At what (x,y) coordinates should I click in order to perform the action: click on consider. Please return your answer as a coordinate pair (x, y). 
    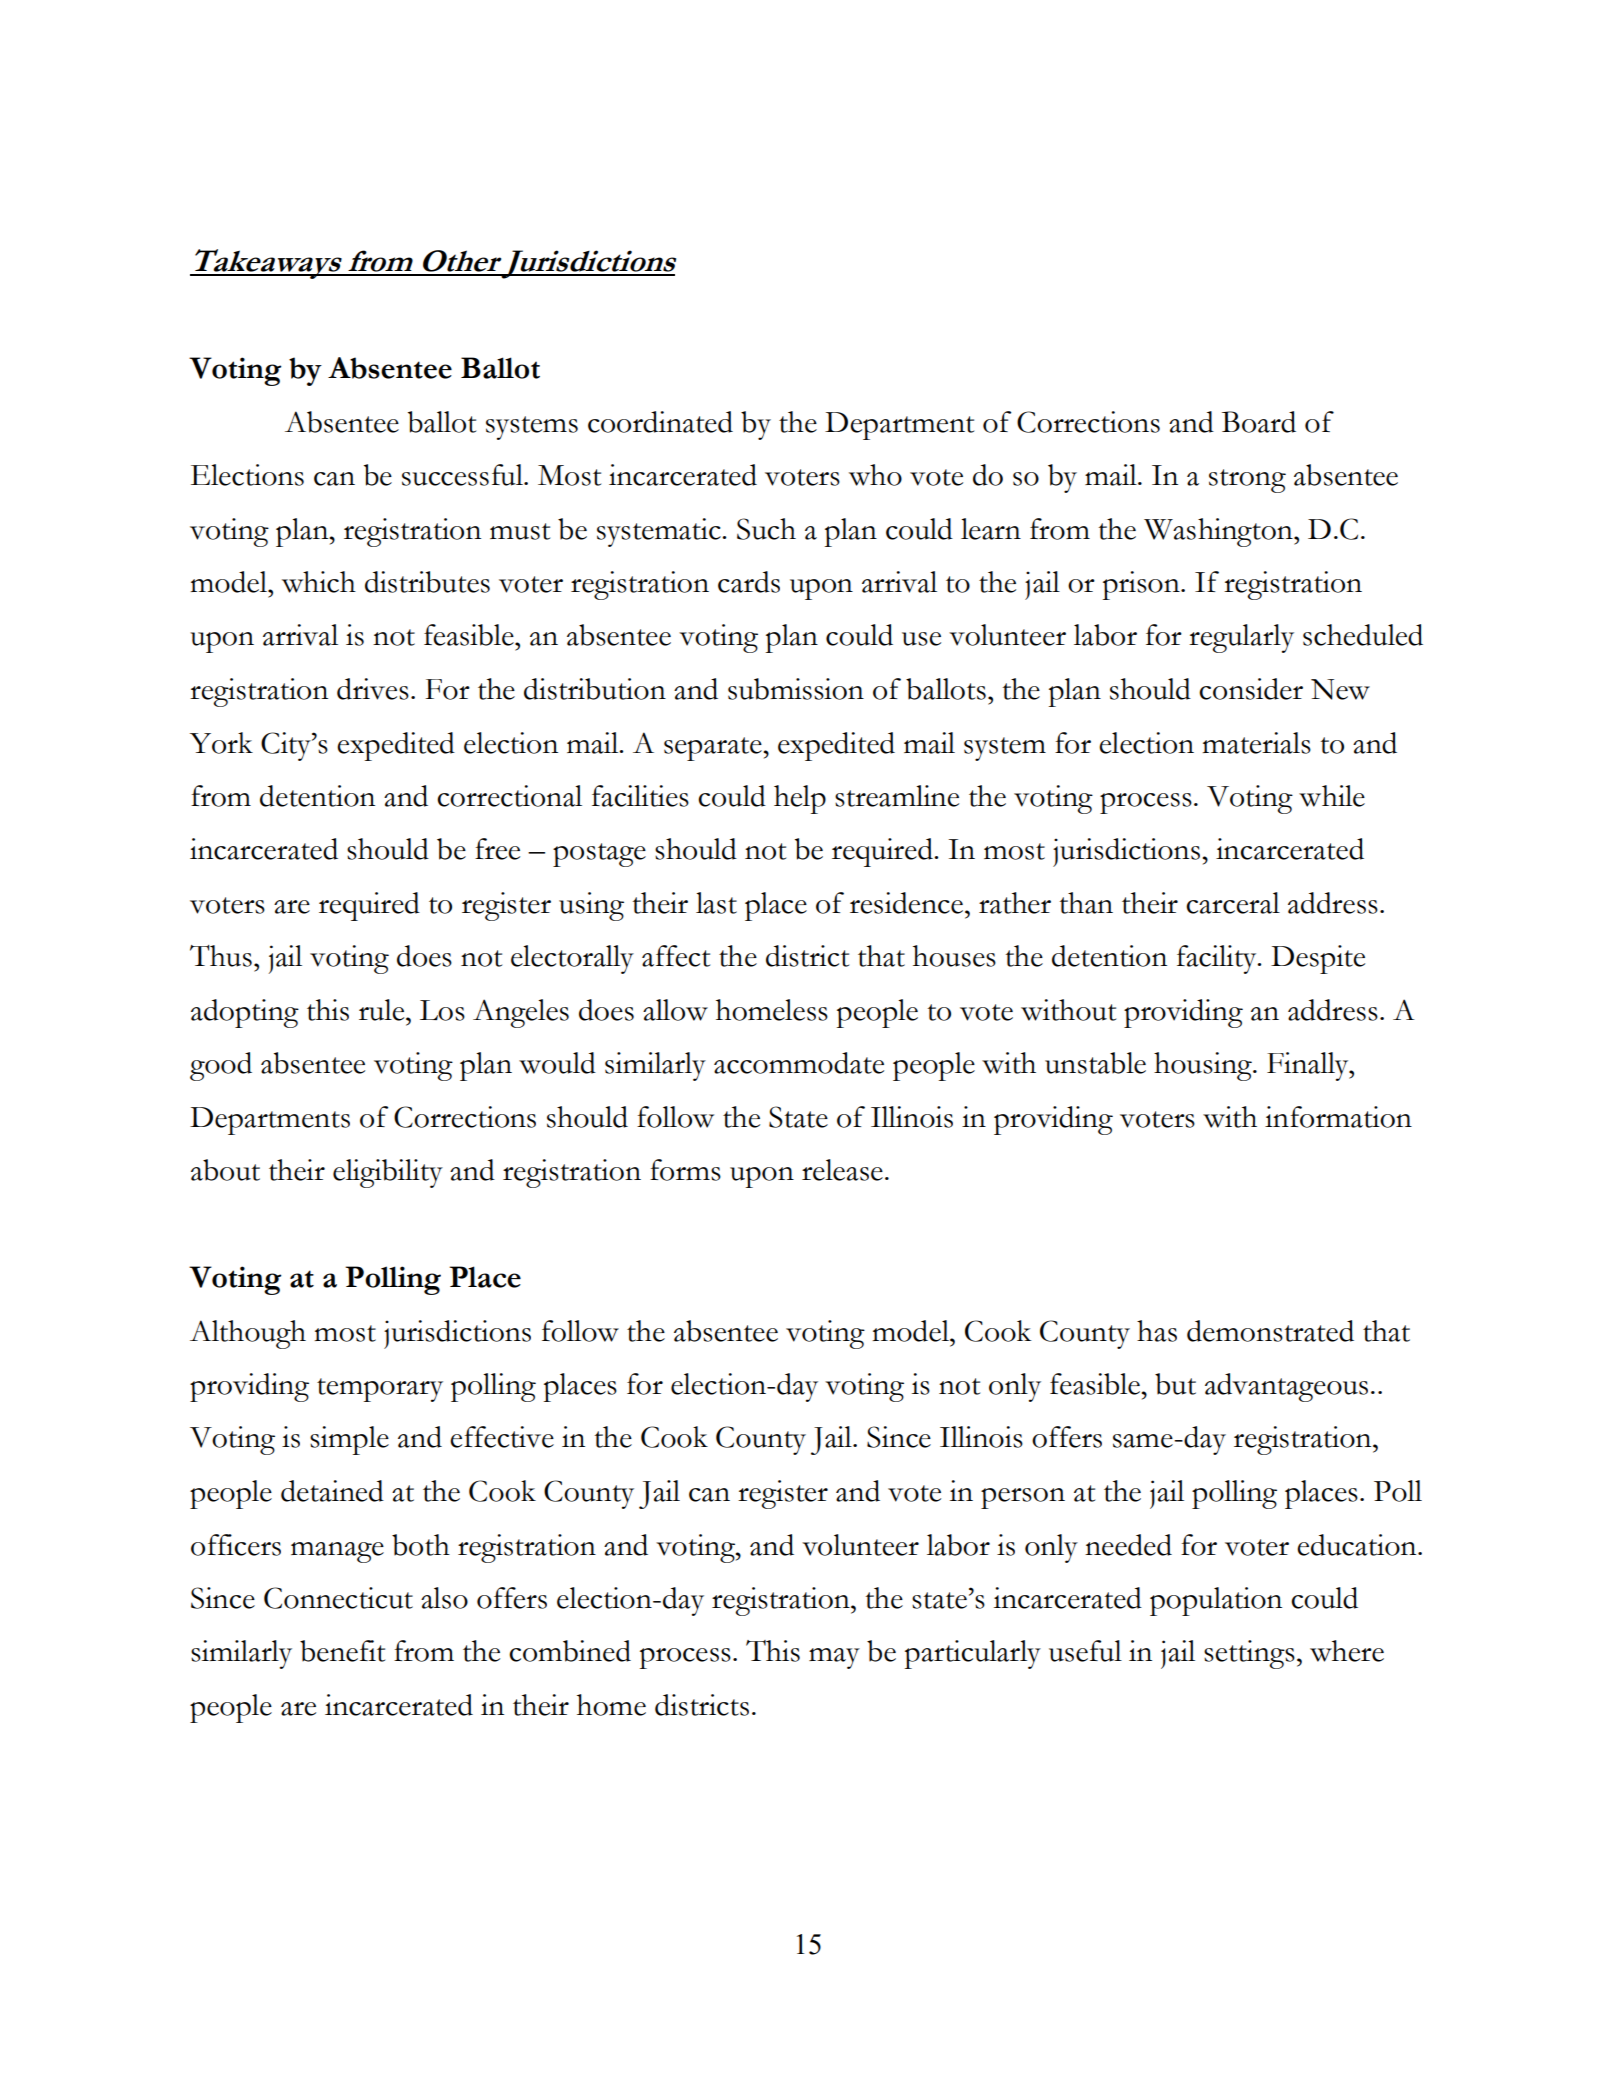
    Looking at the image, I should click on (1251, 689).
